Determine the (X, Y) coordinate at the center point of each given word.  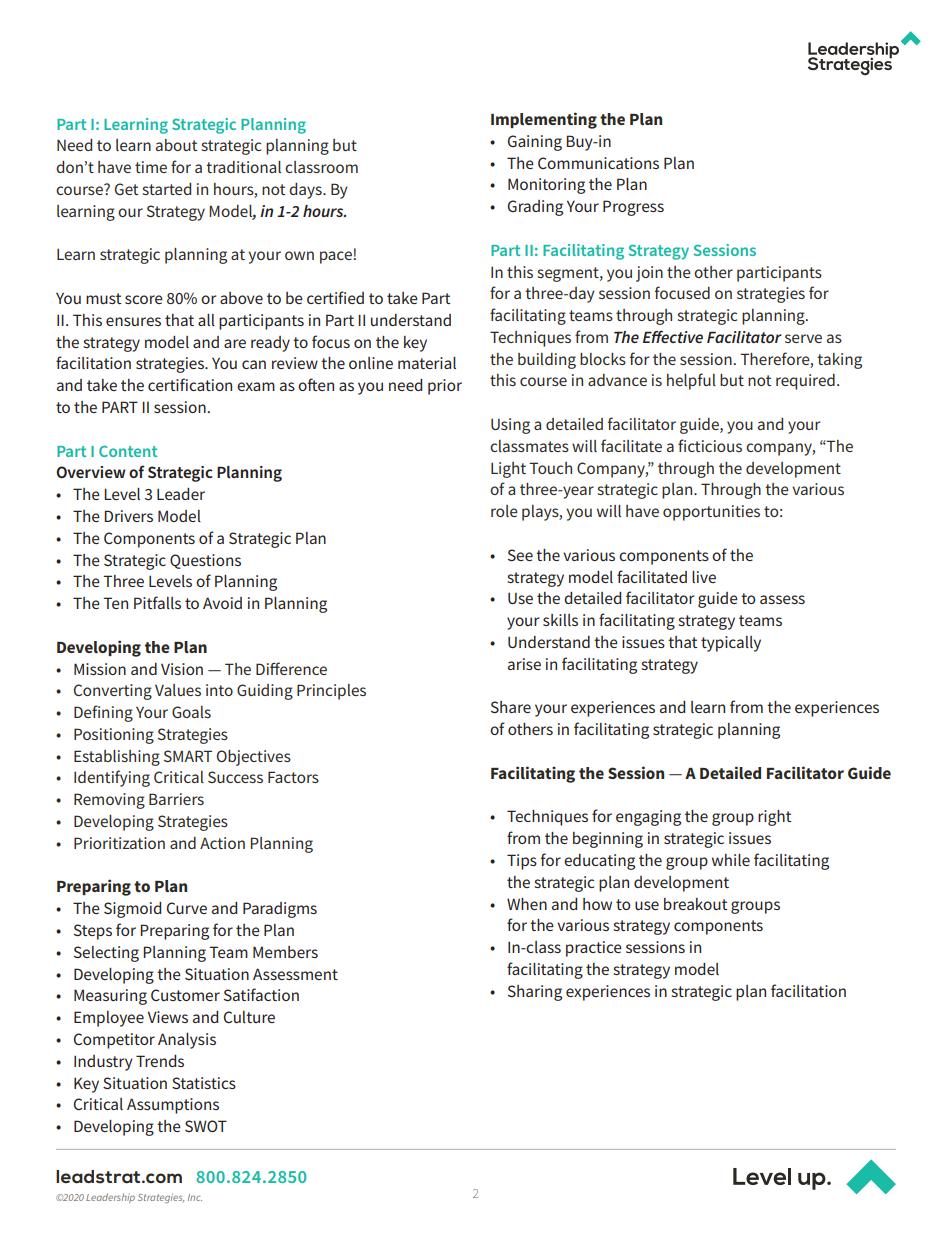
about (176, 145)
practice (594, 949)
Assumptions (173, 1106)
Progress (633, 208)
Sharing (535, 993)
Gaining (535, 143)
